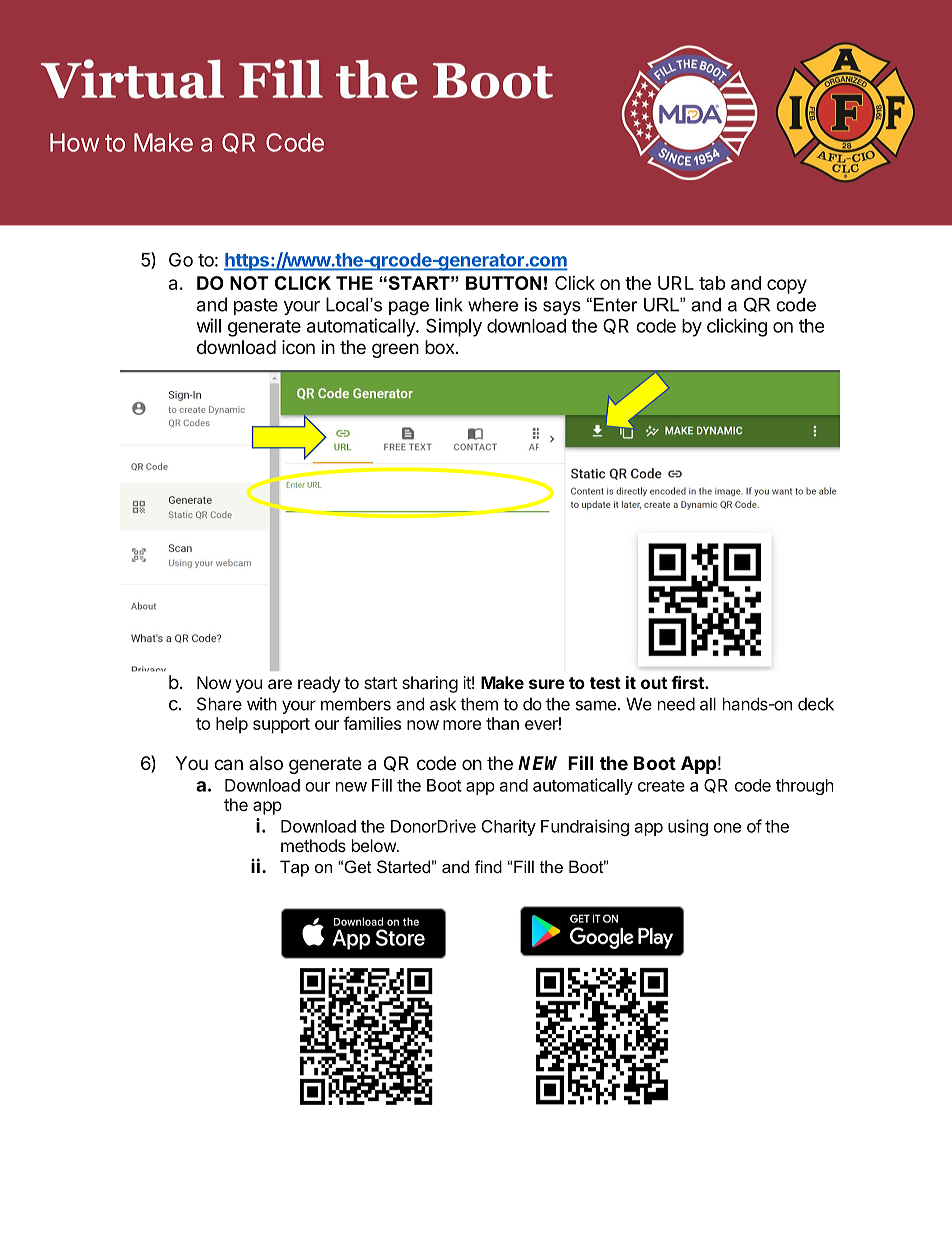 Image resolution: width=952 pixels, height=1233 pixels. What do you see at coordinates (395, 350) in the page?
I see `green` at bounding box center [395, 350].
